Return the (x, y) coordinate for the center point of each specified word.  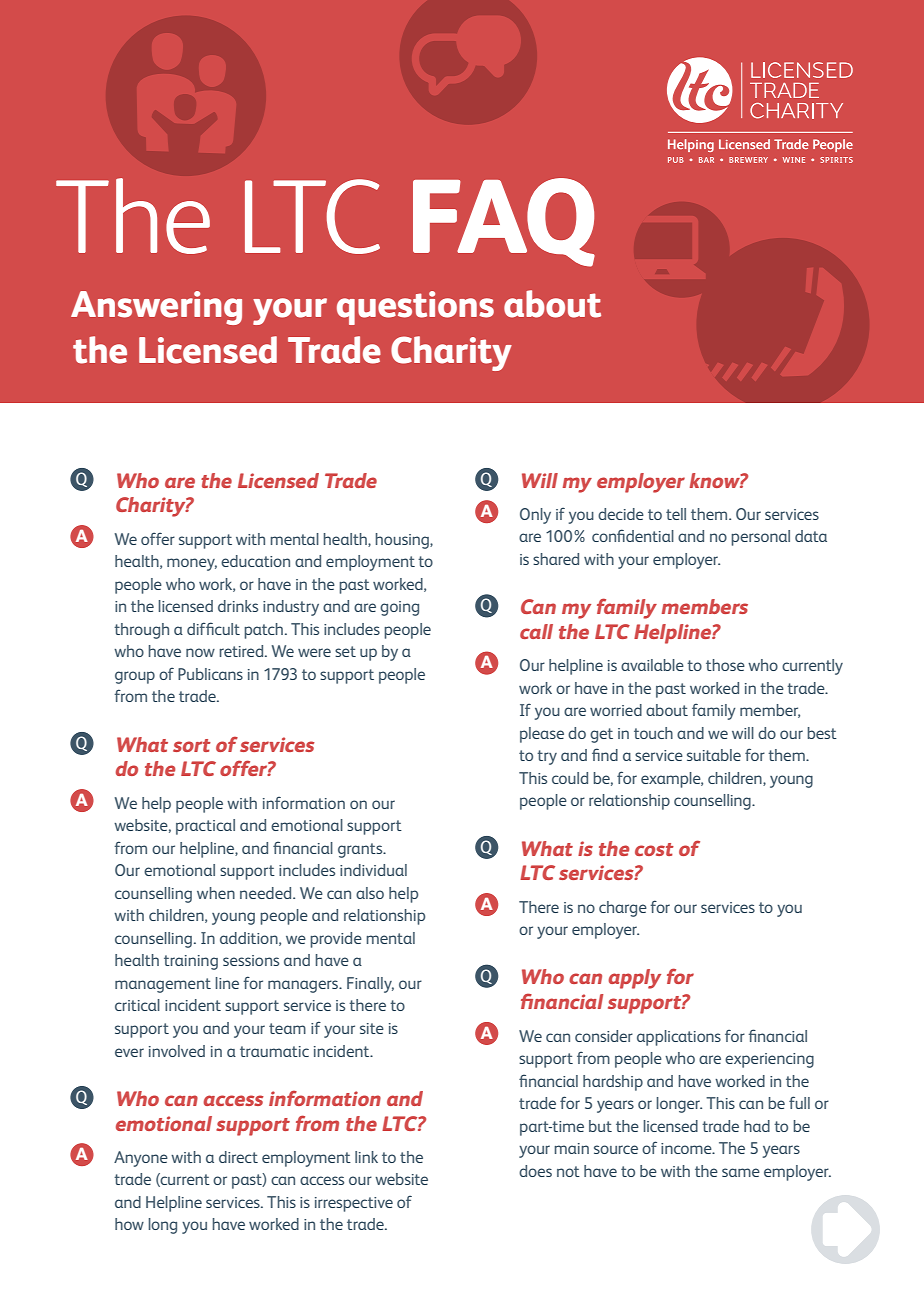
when (216, 893)
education (255, 561)
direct (238, 1157)
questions (415, 308)
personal (760, 538)
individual (373, 870)
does (535, 1171)
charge (623, 909)
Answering (156, 308)
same (741, 1172)
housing (403, 541)
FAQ (504, 222)
